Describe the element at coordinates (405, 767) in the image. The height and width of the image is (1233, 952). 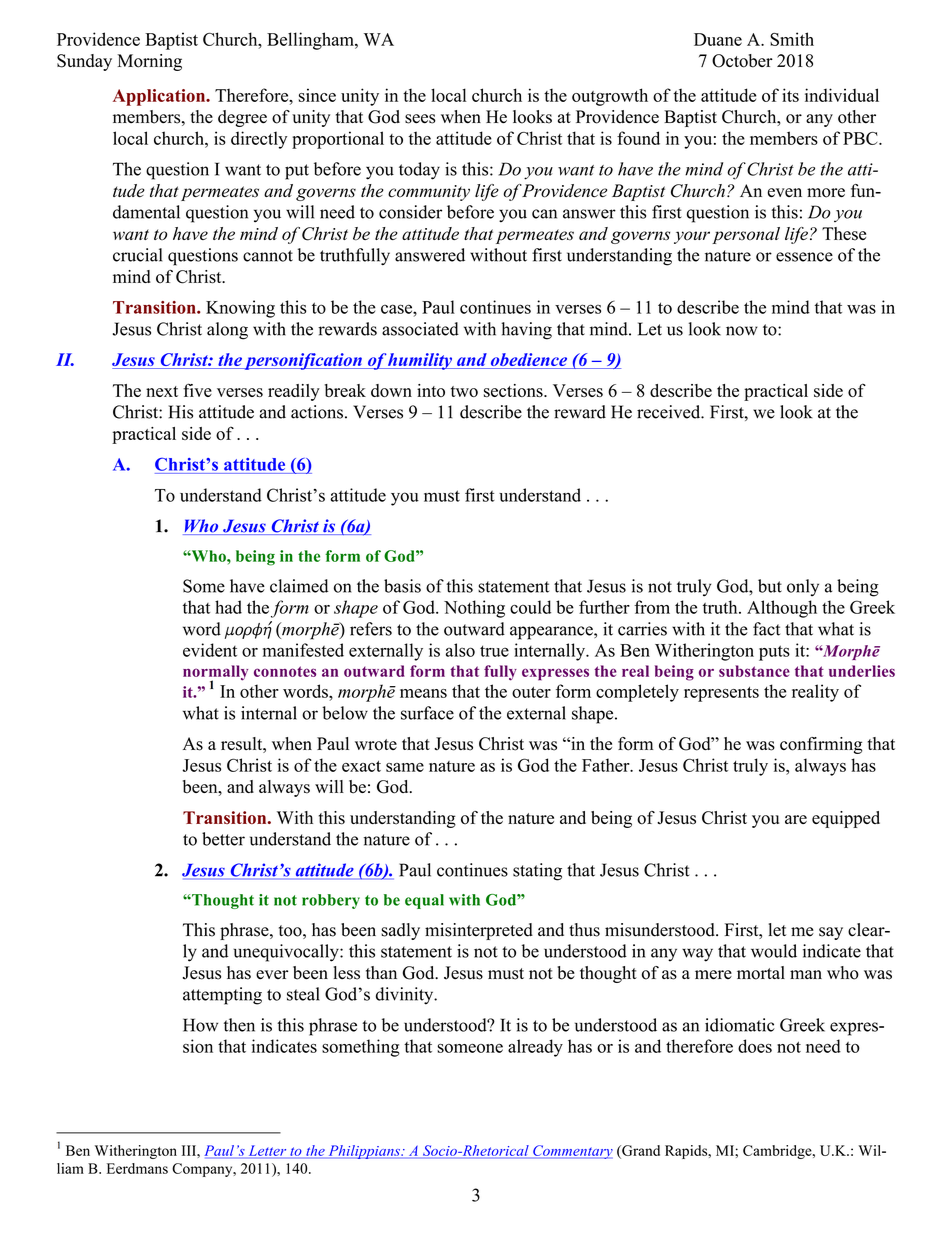
I see `same` at that location.
